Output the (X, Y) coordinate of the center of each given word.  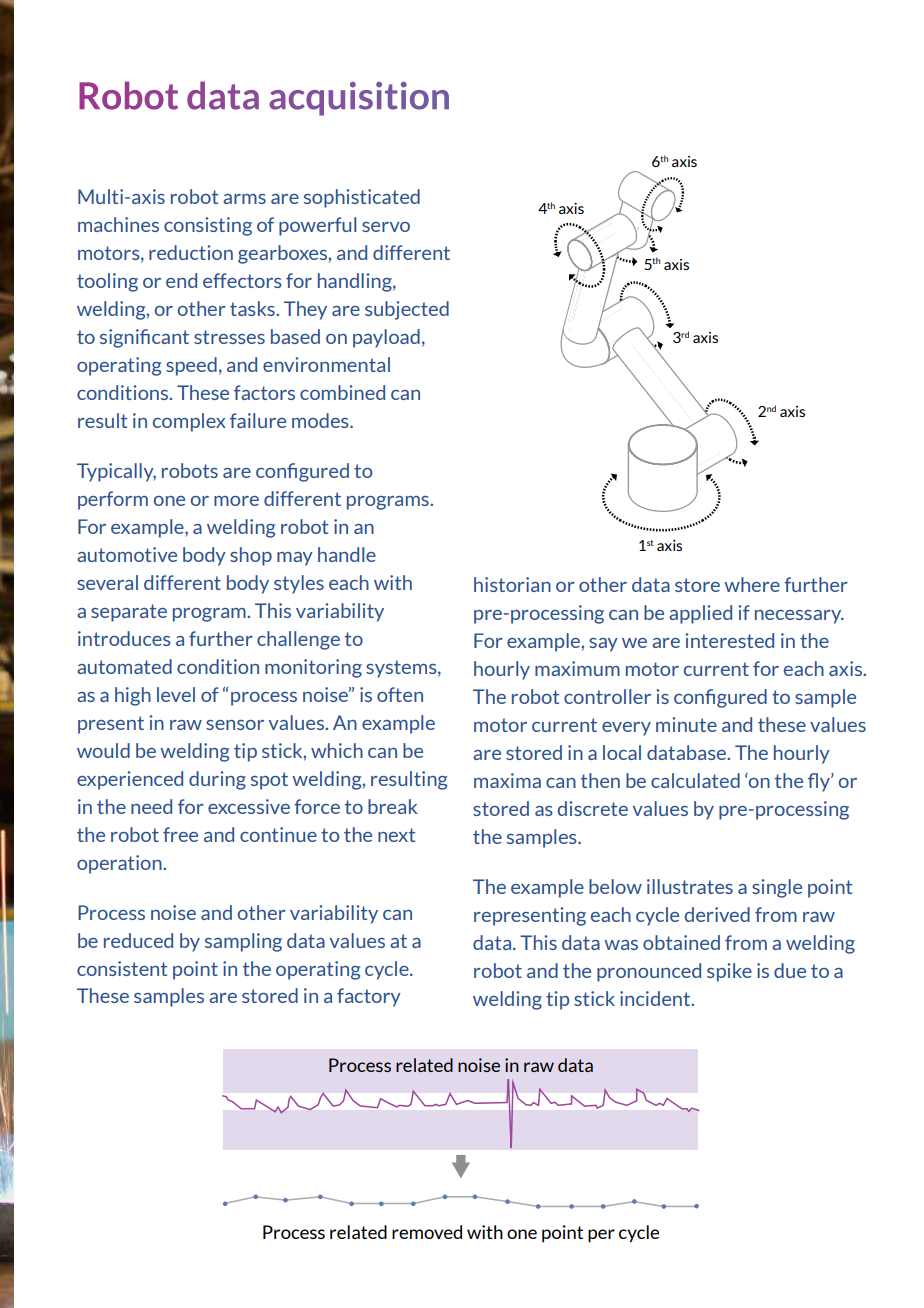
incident (656, 998)
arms (244, 199)
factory (369, 997)
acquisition (359, 99)
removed (427, 1232)
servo (386, 227)
